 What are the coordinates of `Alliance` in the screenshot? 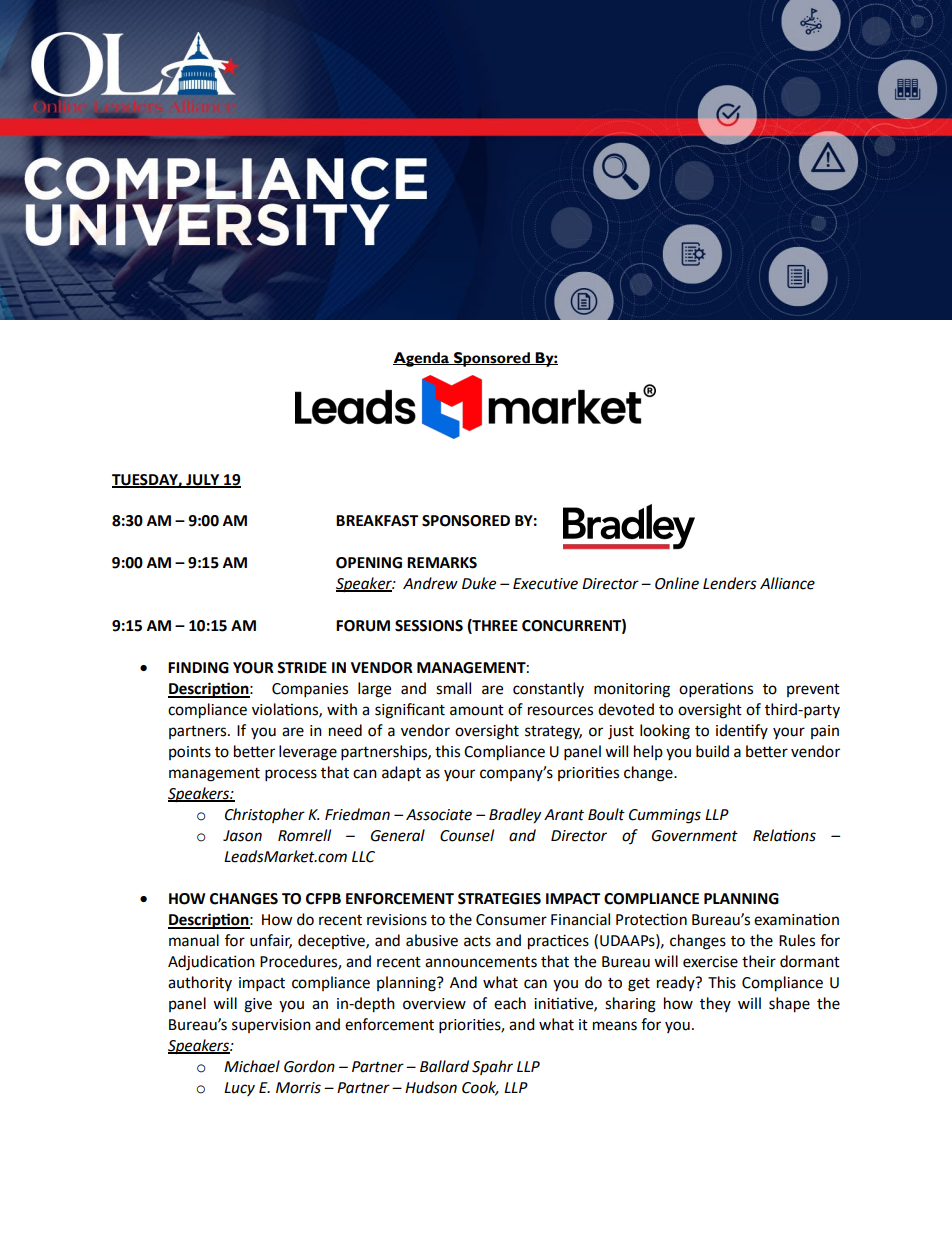 It's located at (787, 583).
